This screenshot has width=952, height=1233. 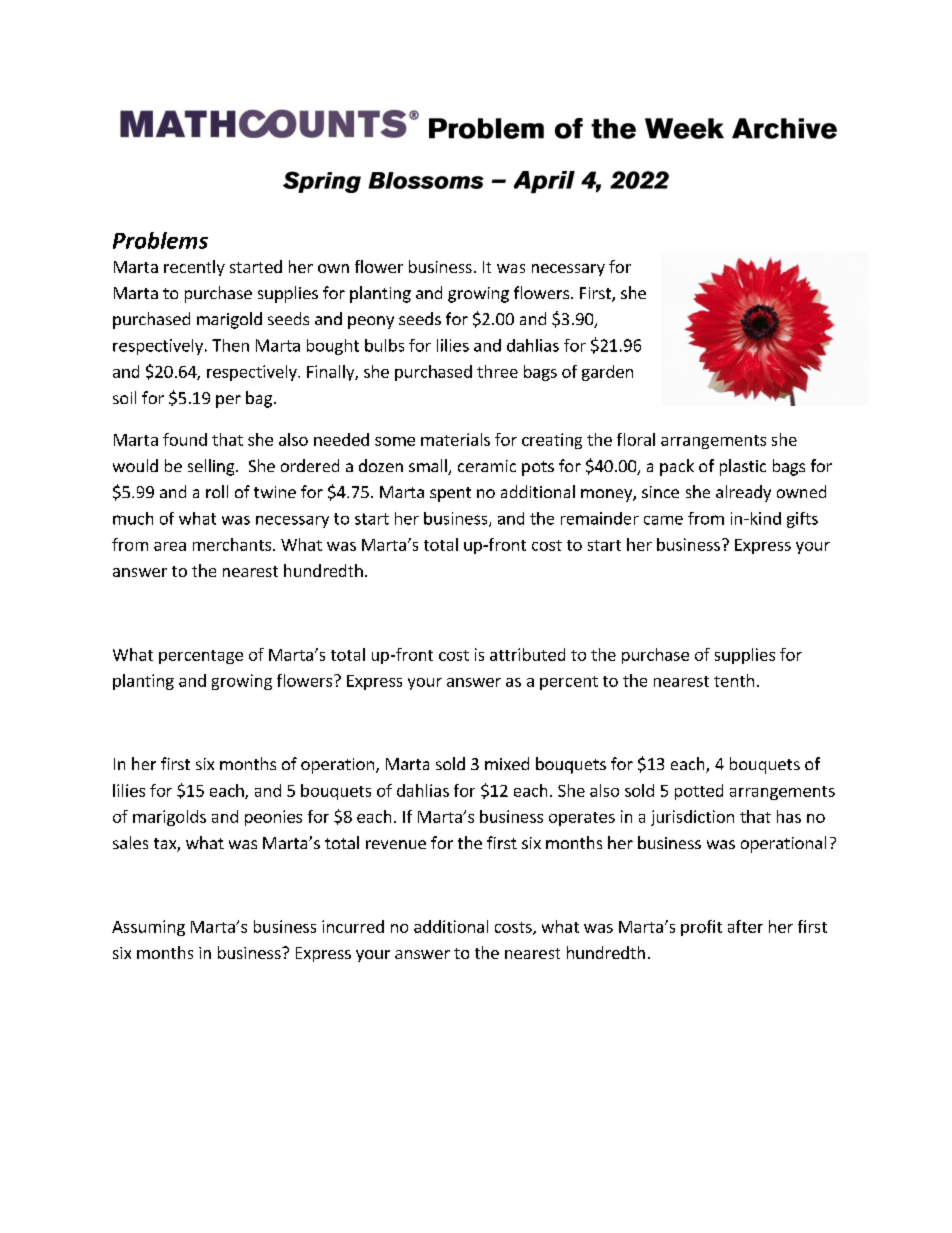 What do you see at coordinates (663, 520) in the screenshot?
I see `came` at bounding box center [663, 520].
